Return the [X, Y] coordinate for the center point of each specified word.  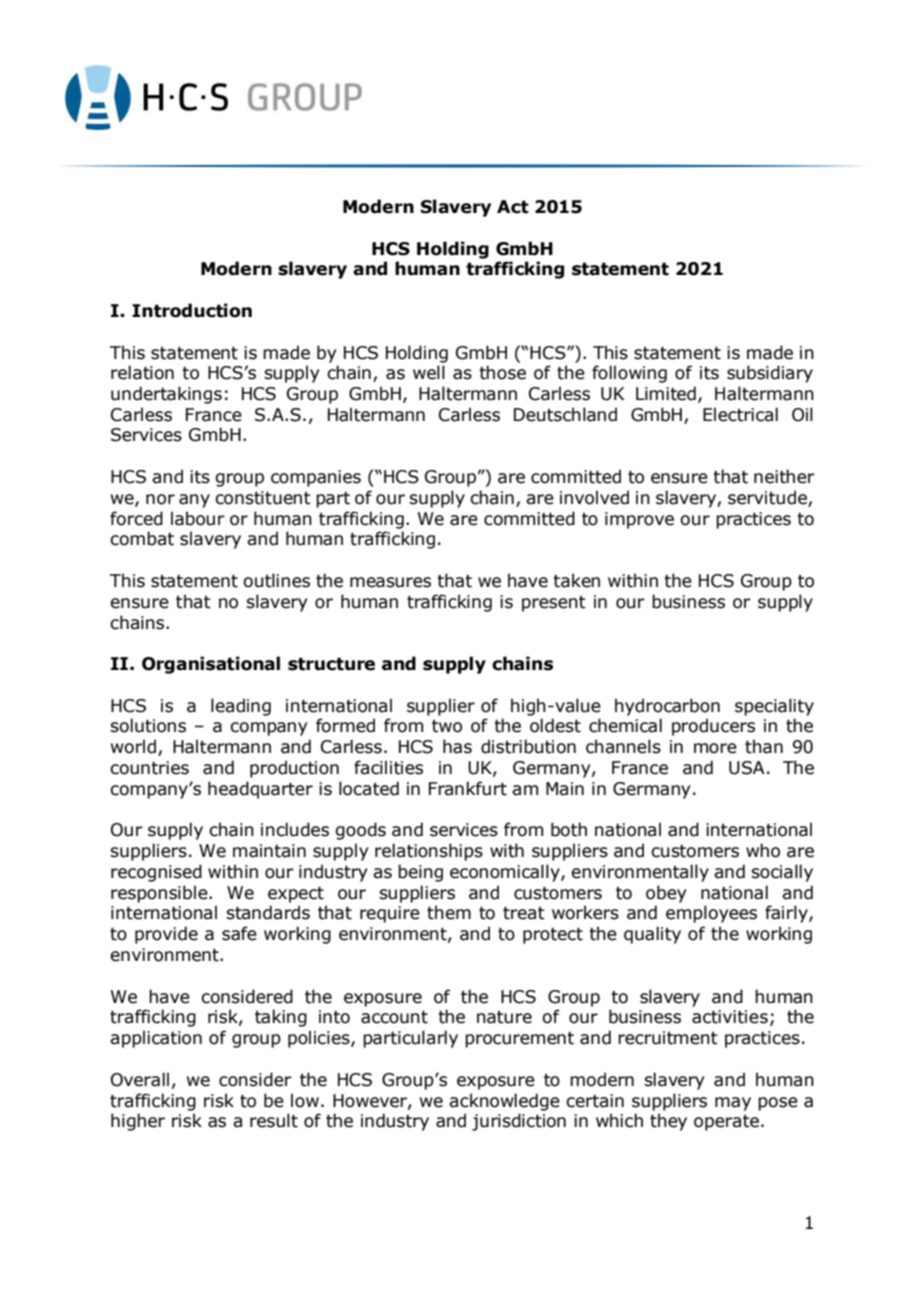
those [502, 372]
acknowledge [504, 1102]
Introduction [192, 310]
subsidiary [770, 374]
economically [506, 873]
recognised [156, 873]
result [274, 1120]
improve [639, 520]
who [763, 850]
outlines [276, 580]
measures [390, 582]
